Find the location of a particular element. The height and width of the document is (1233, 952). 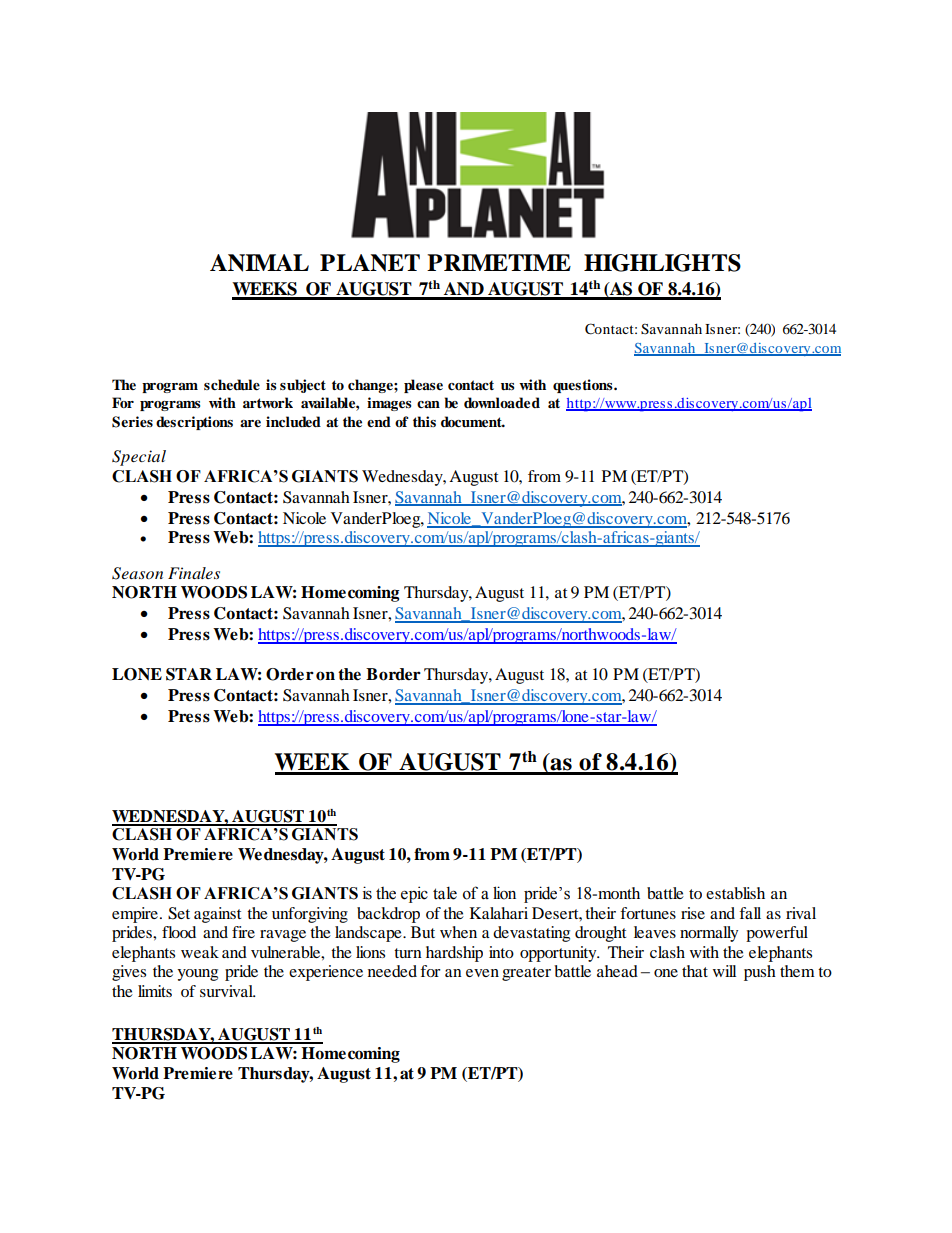

will is located at coordinates (724, 971).
